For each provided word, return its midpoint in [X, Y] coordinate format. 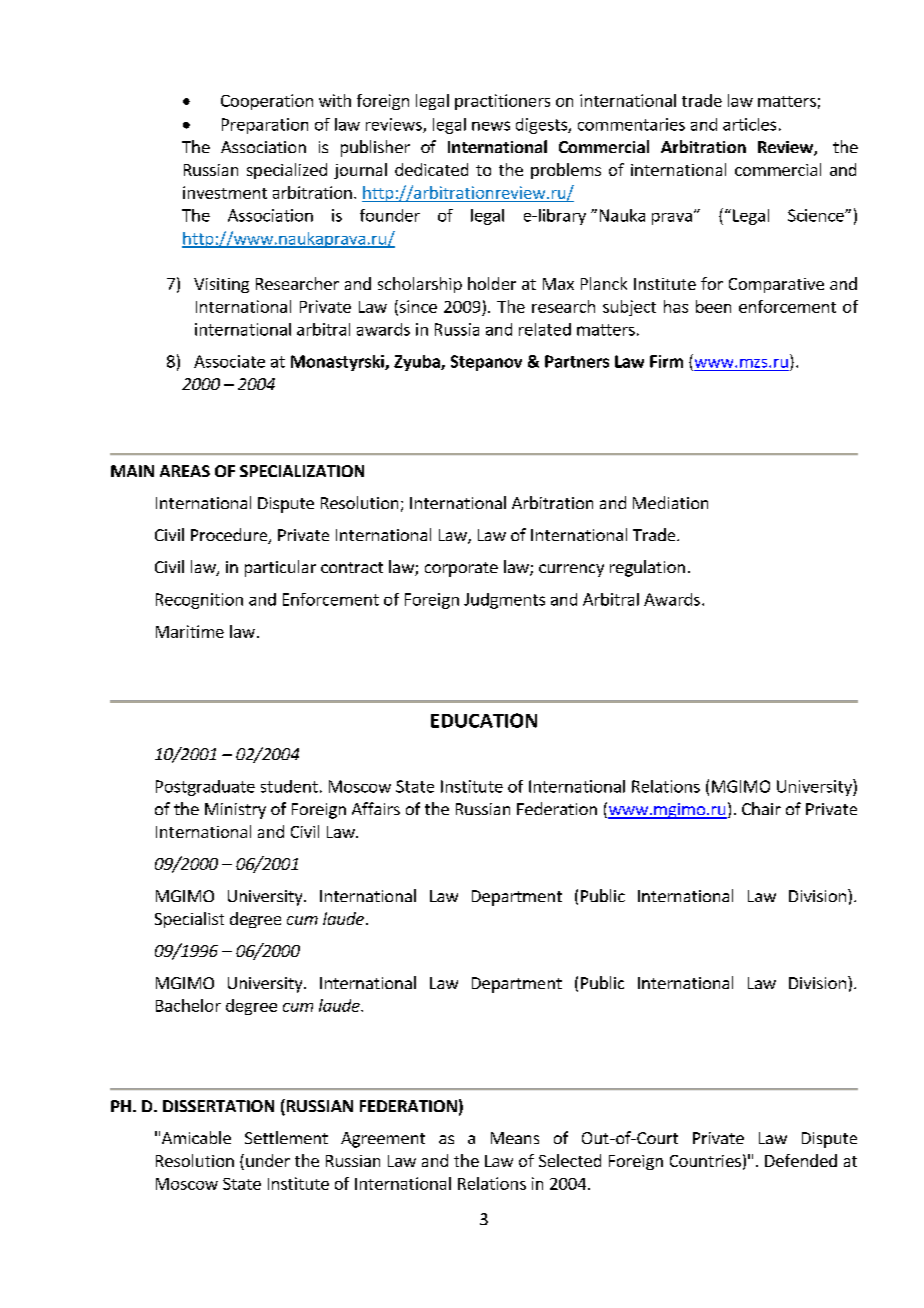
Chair [761, 808]
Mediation [670, 502]
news [491, 126]
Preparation [265, 126]
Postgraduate [205, 788]
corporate [461, 569]
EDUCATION [484, 720]
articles [749, 124]
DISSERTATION [218, 1106]
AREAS [185, 471]
